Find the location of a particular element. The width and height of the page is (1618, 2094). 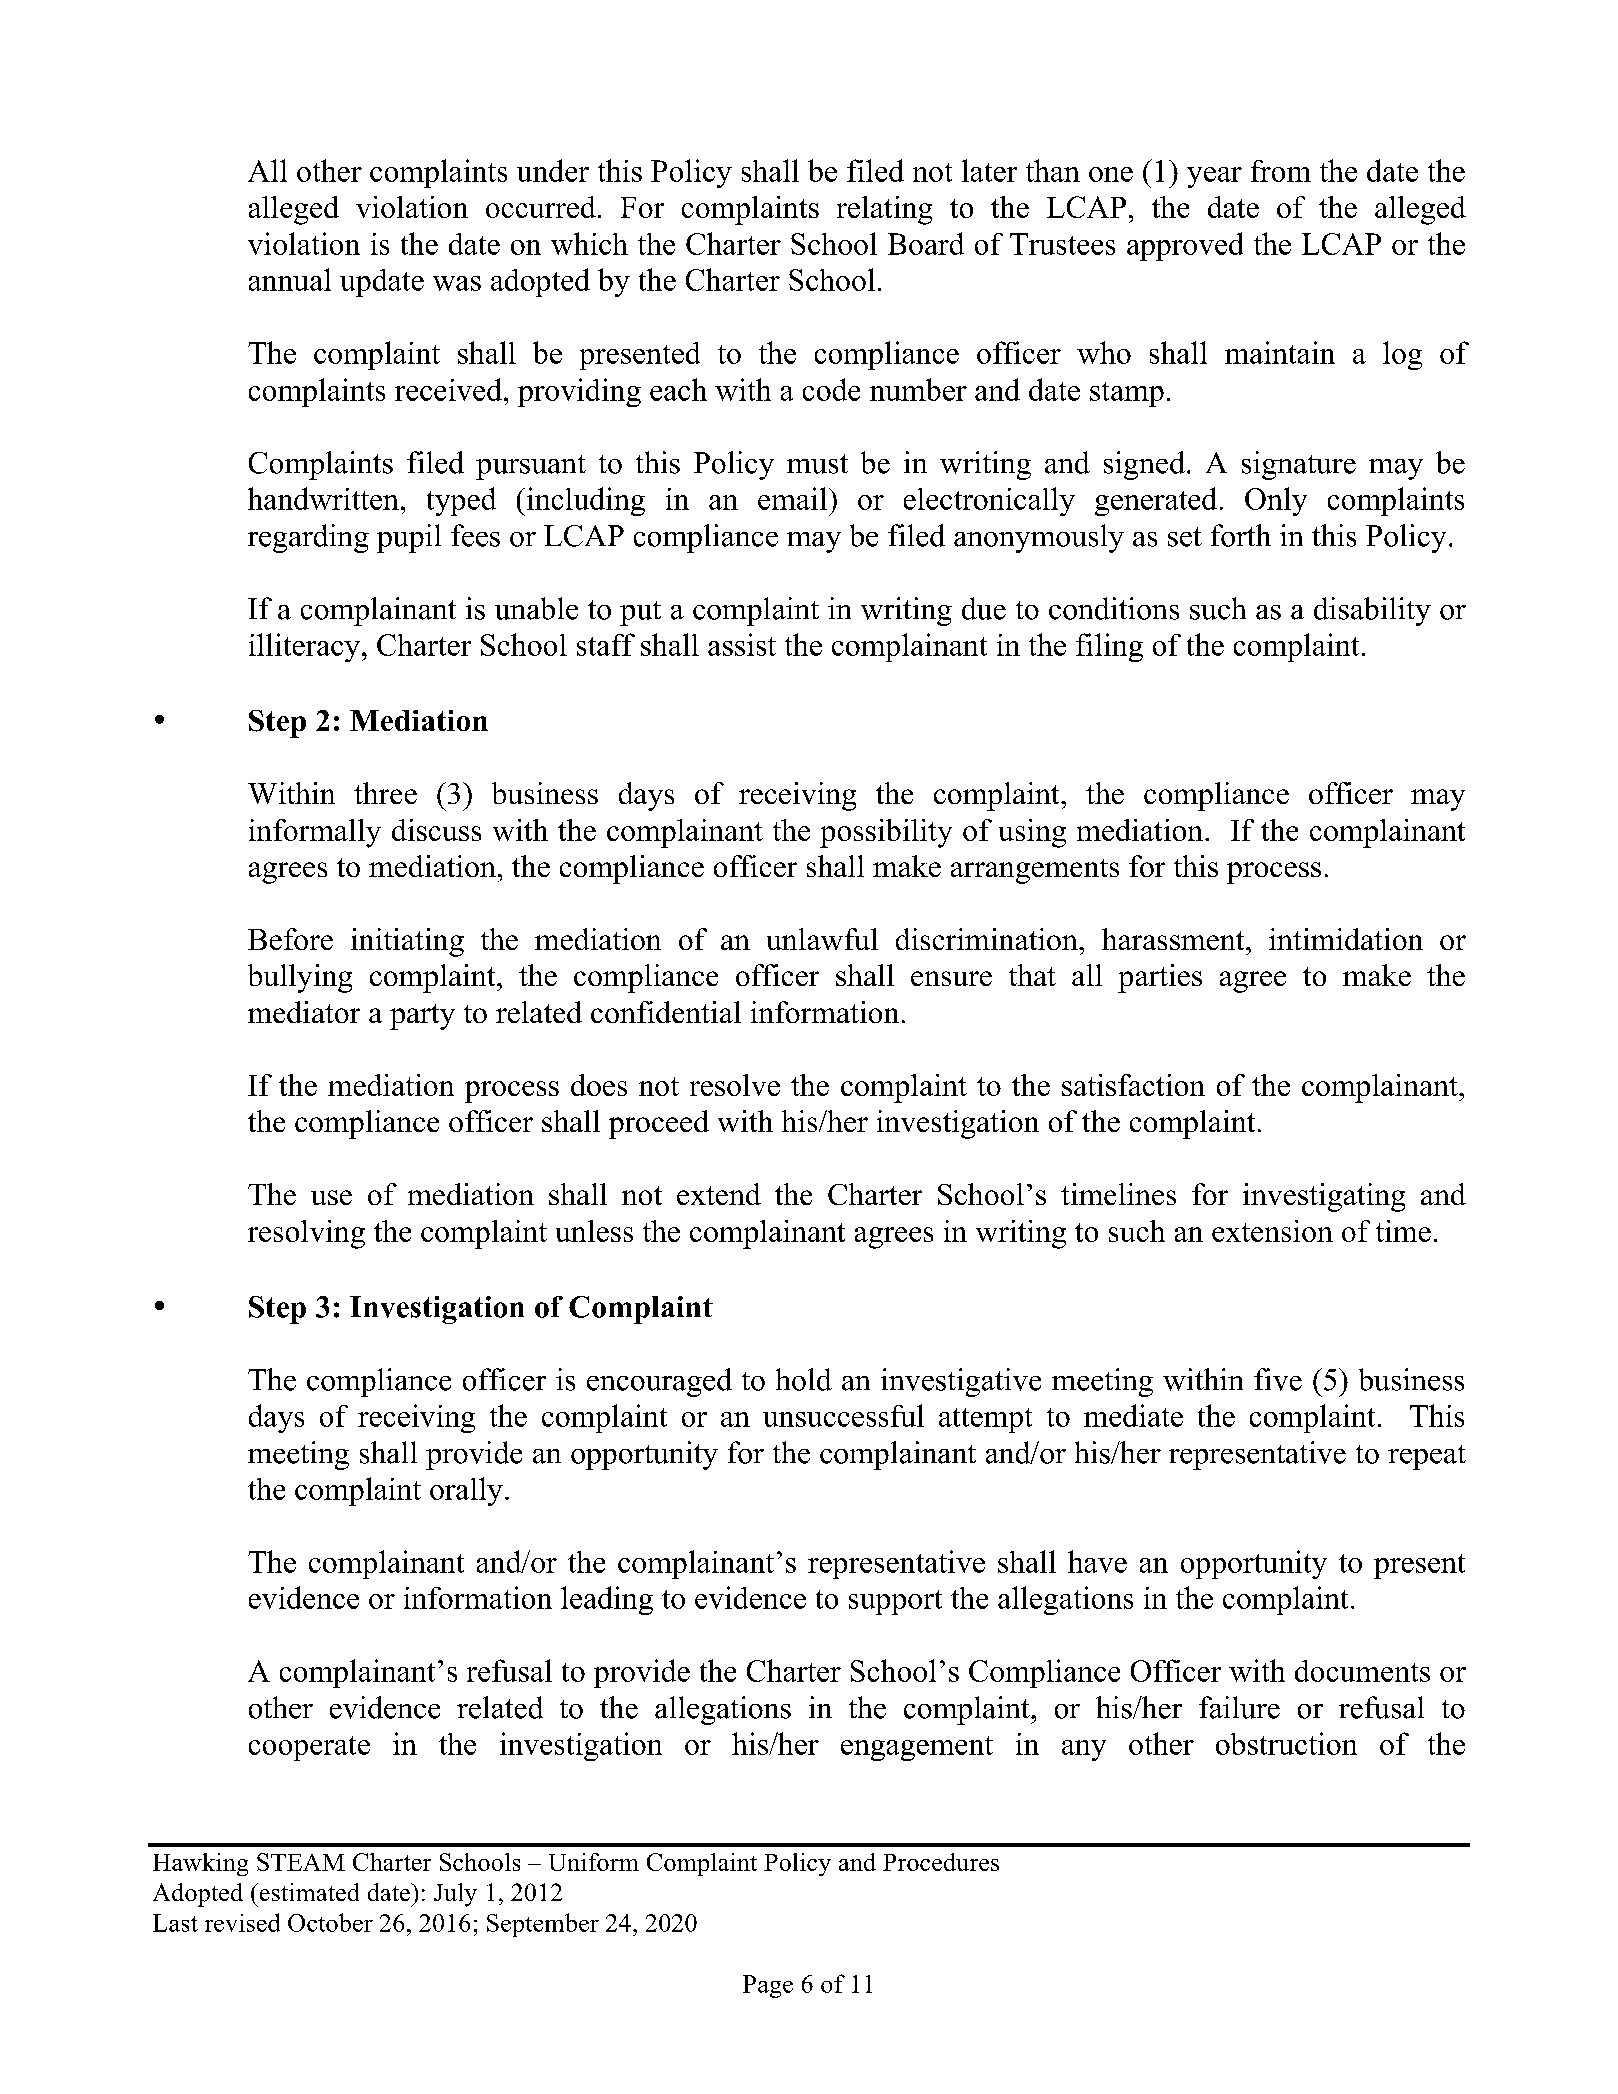

repeat is located at coordinates (1427, 1457).
